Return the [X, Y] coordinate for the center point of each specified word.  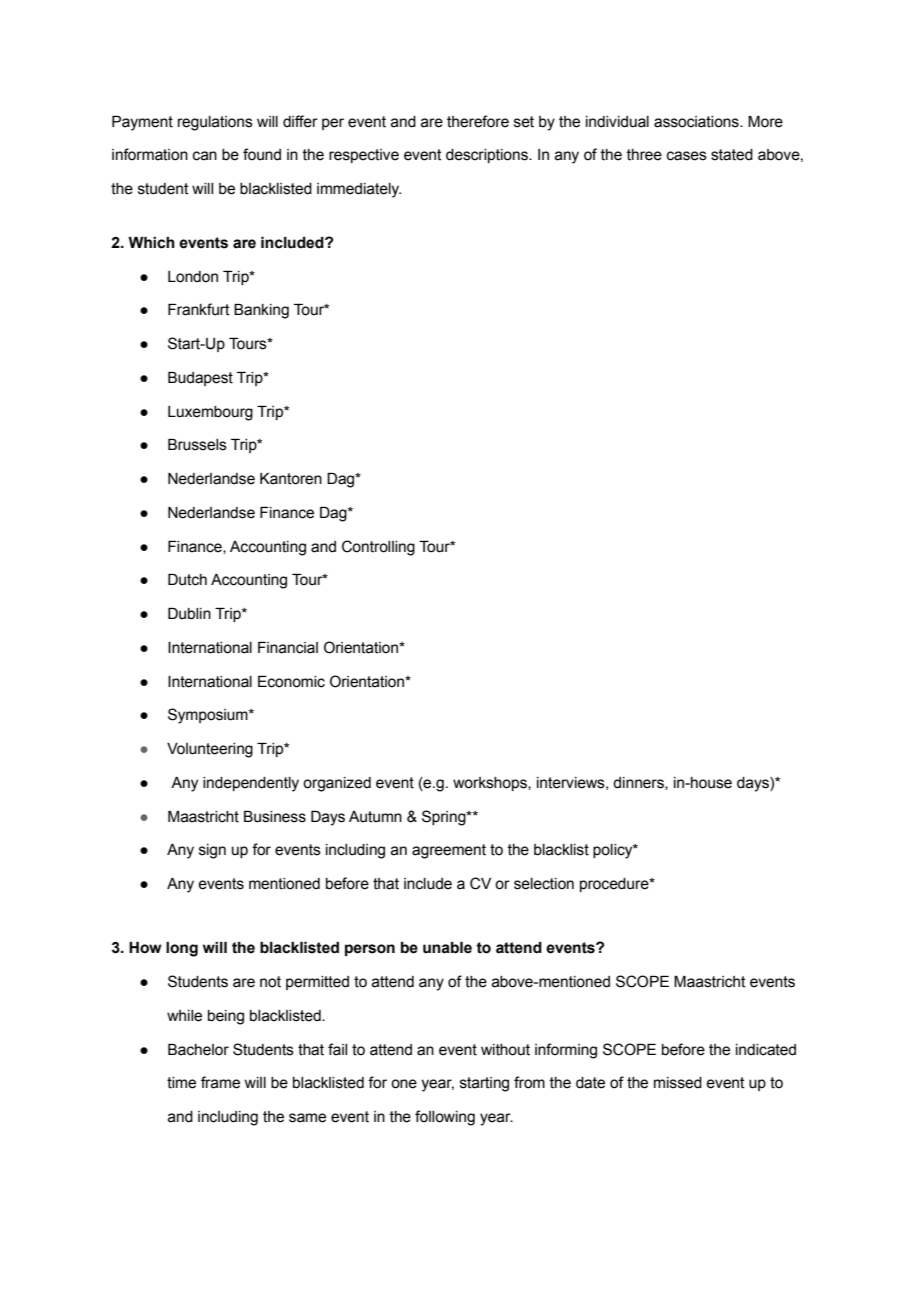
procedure [615, 885]
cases [687, 156]
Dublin [189, 614]
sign [212, 851]
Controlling [378, 548]
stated [732, 155]
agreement [449, 851]
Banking [261, 311]
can [205, 156]
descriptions [488, 156]
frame [220, 1082]
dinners [639, 783]
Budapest [200, 379]
